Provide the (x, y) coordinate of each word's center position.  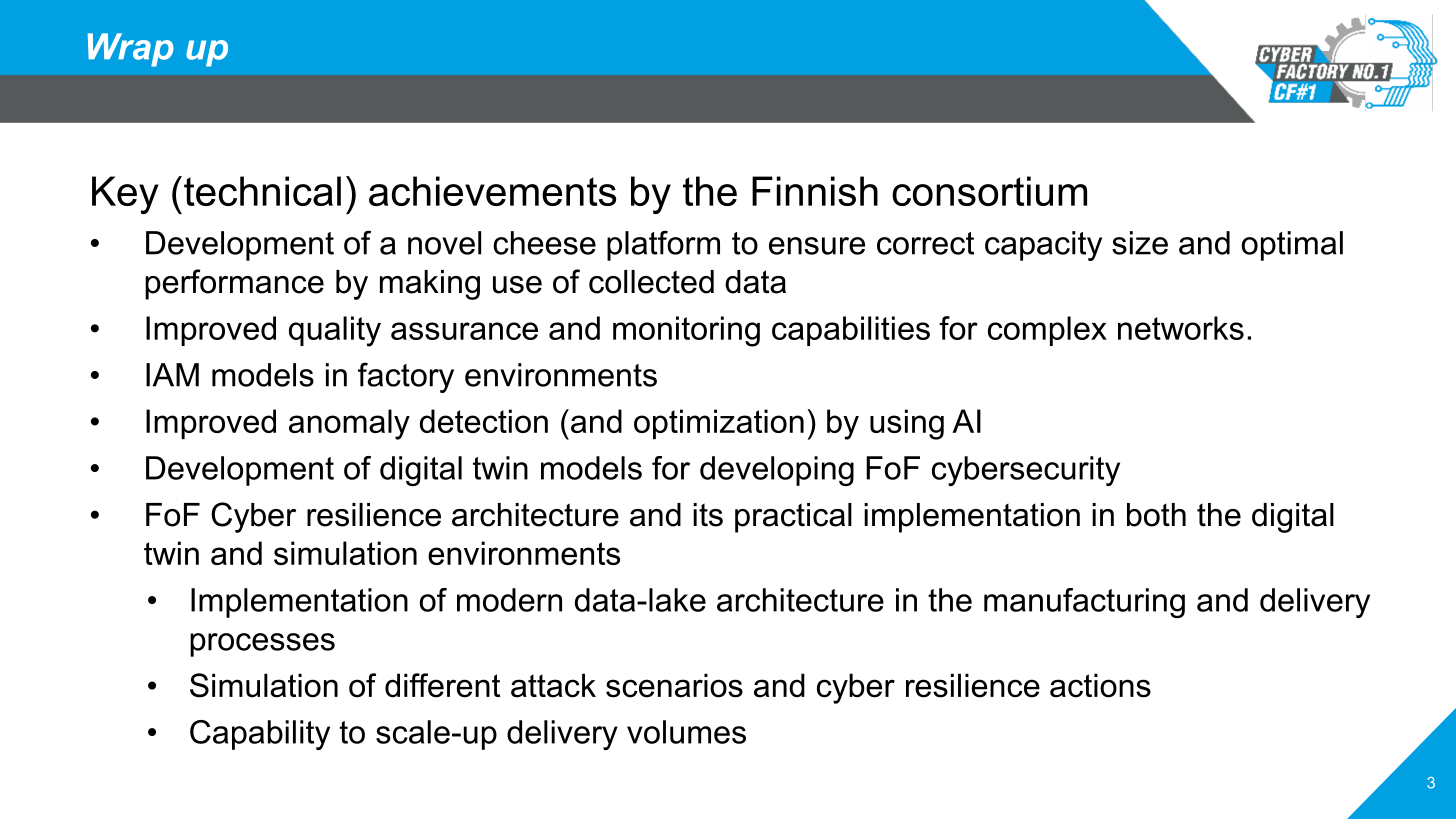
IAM (172, 375)
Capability (260, 735)
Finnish (815, 191)
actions (1100, 685)
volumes (686, 732)
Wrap (131, 50)
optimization (719, 424)
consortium (989, 191)
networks (1181, 328)
